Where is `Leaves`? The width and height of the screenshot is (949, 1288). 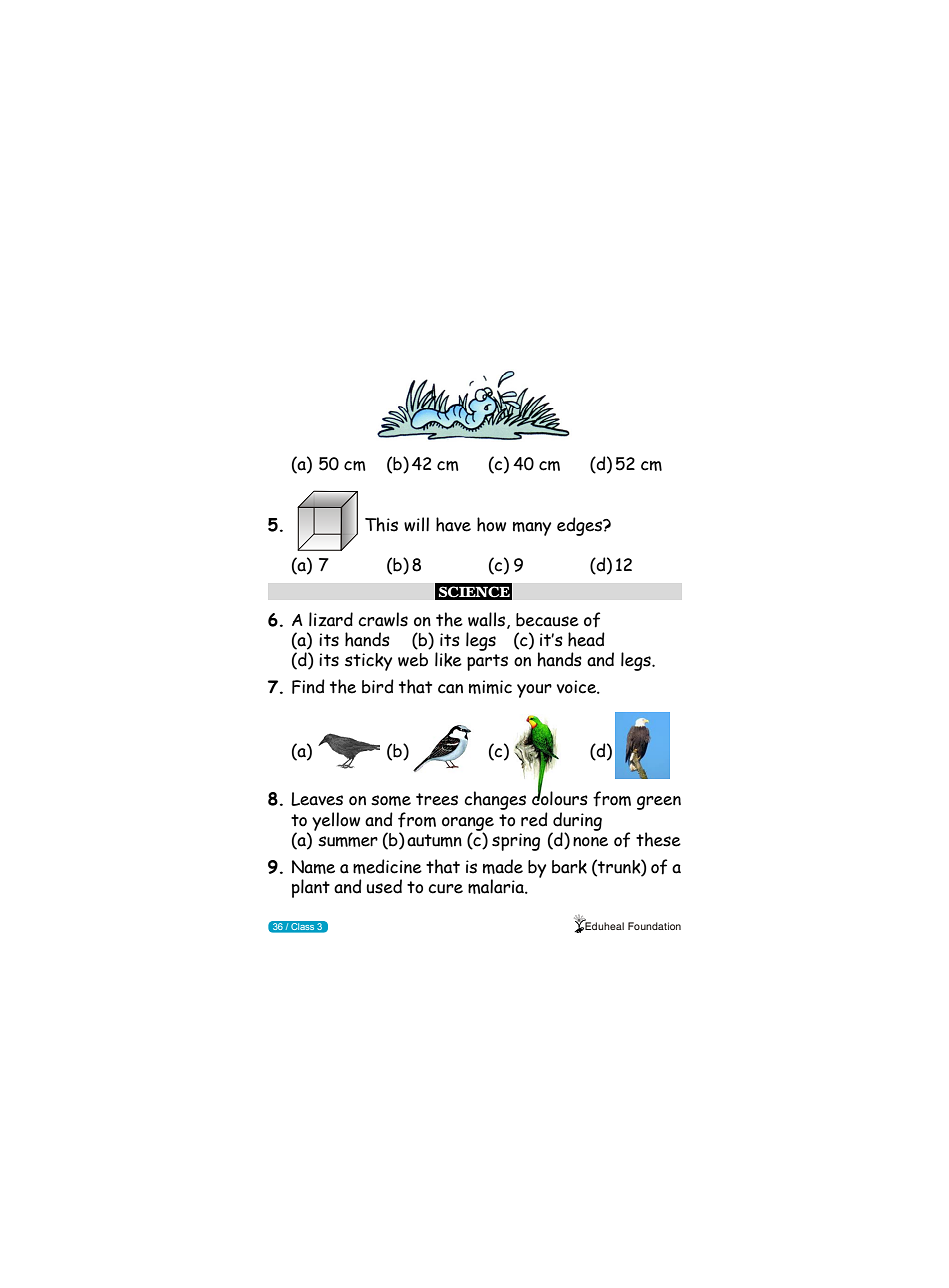 Leaves is located at coordinates (317, 799).
